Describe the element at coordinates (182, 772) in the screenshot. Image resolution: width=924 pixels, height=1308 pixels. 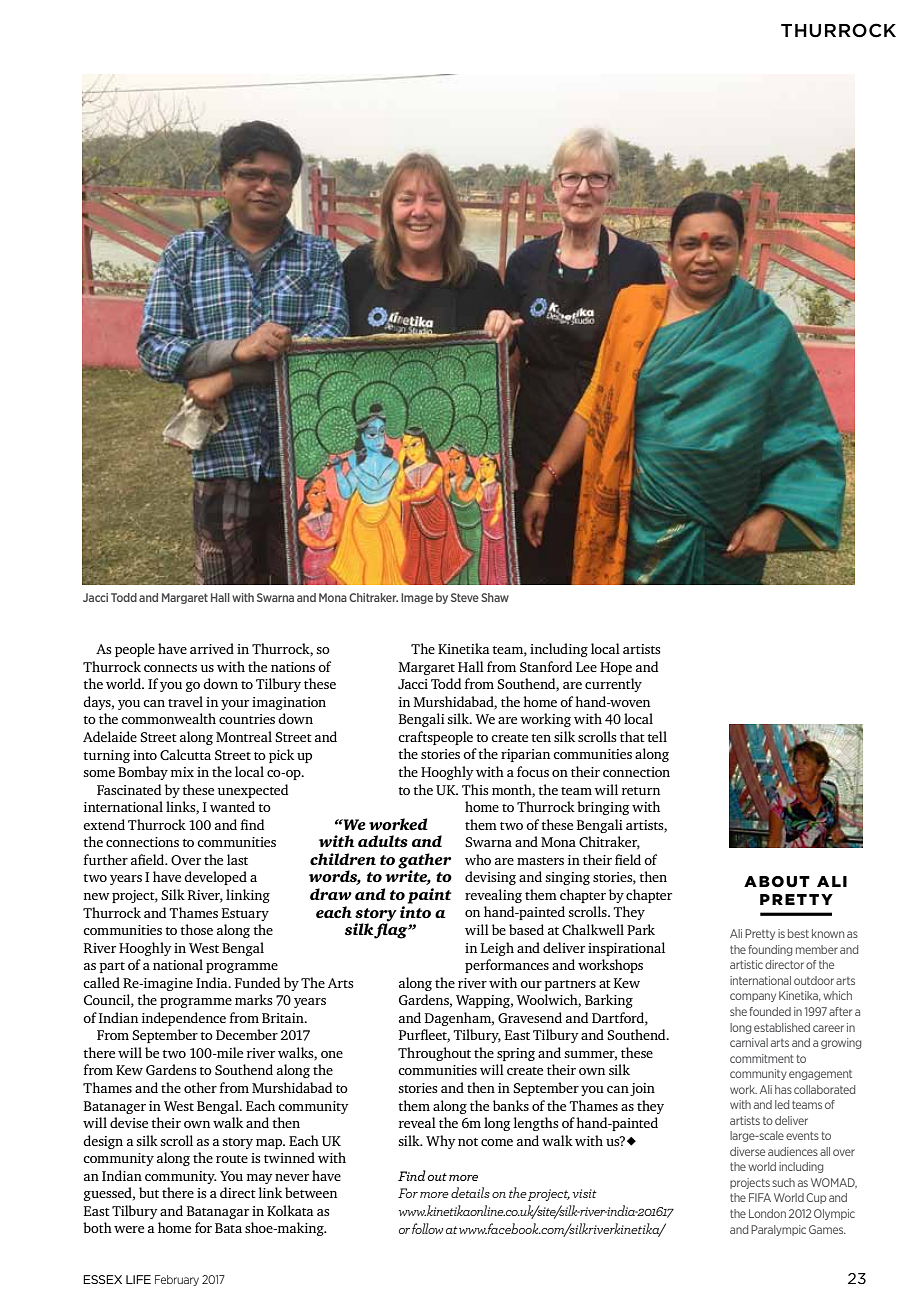
I see `mix` at that location.
